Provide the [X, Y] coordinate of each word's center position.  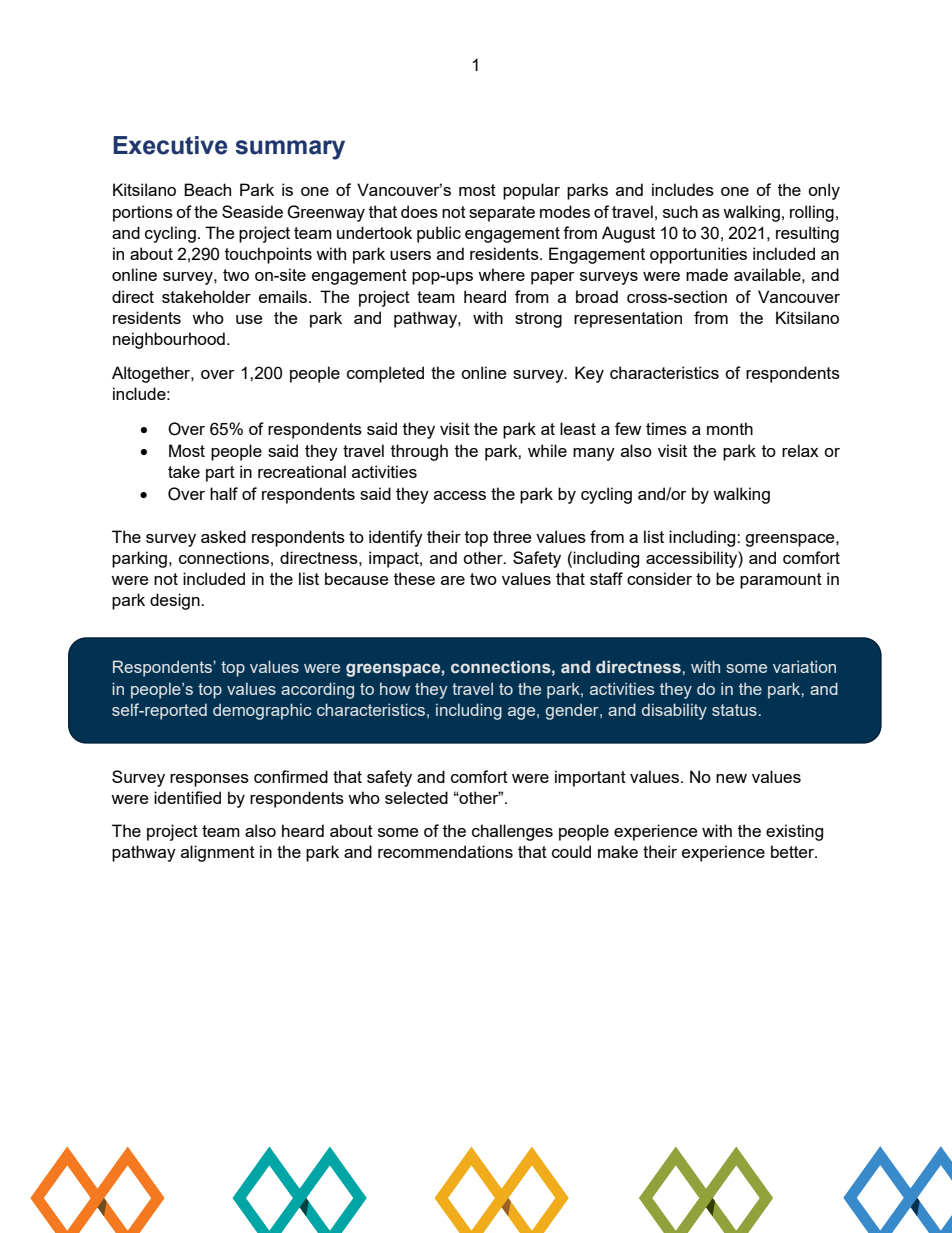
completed [385, 374]
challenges [512, 832]
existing [794, 832]
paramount [781, 581]
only [824, 191]
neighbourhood [169, 340]
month [730, 428]
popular [531, 191]
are [453, 580]
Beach [207, 189]
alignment [218, 853]
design [176, 601]
